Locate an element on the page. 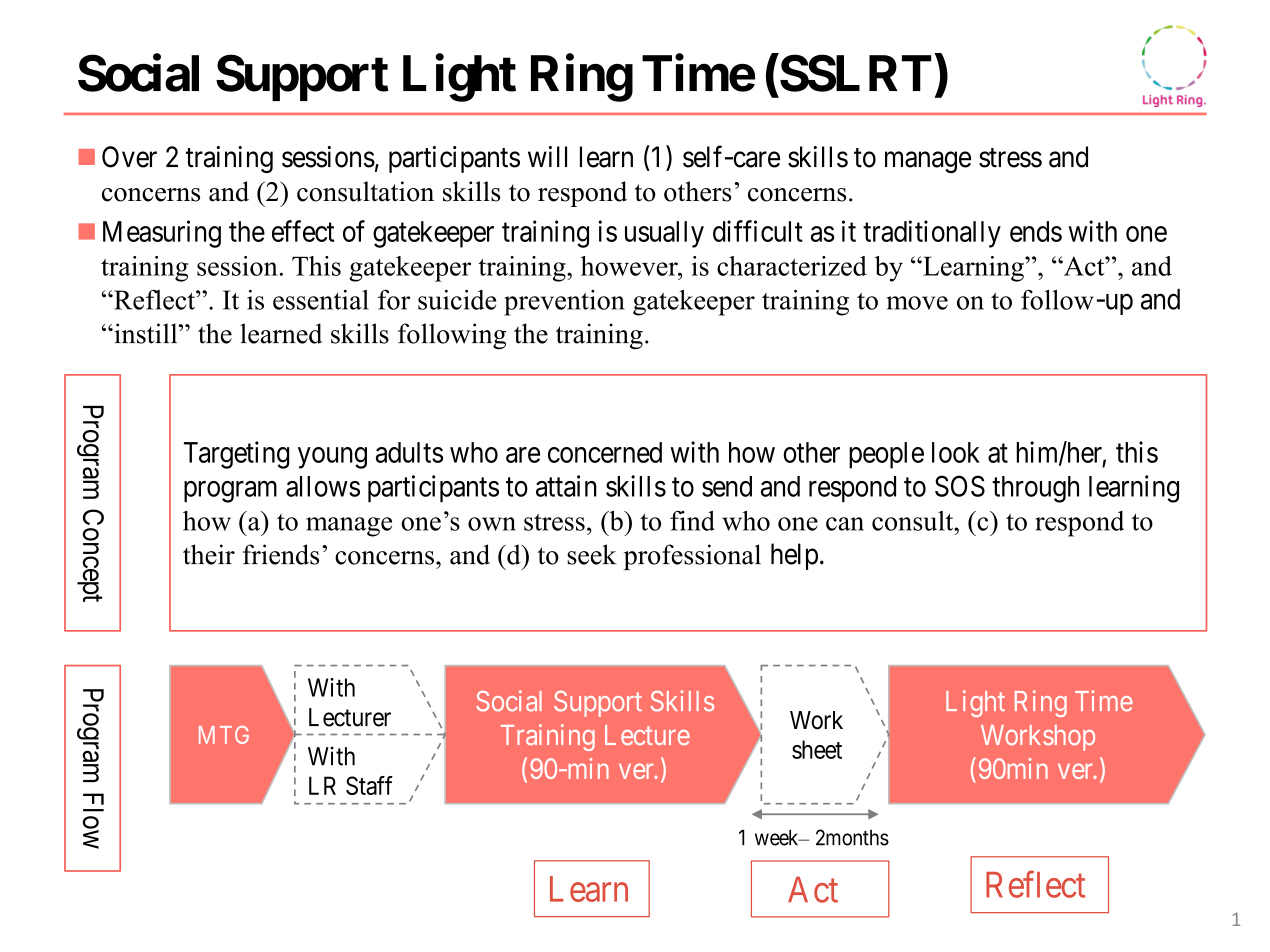 This image has height=952, width=1270. SOS is located at coordinates (960, 486).
